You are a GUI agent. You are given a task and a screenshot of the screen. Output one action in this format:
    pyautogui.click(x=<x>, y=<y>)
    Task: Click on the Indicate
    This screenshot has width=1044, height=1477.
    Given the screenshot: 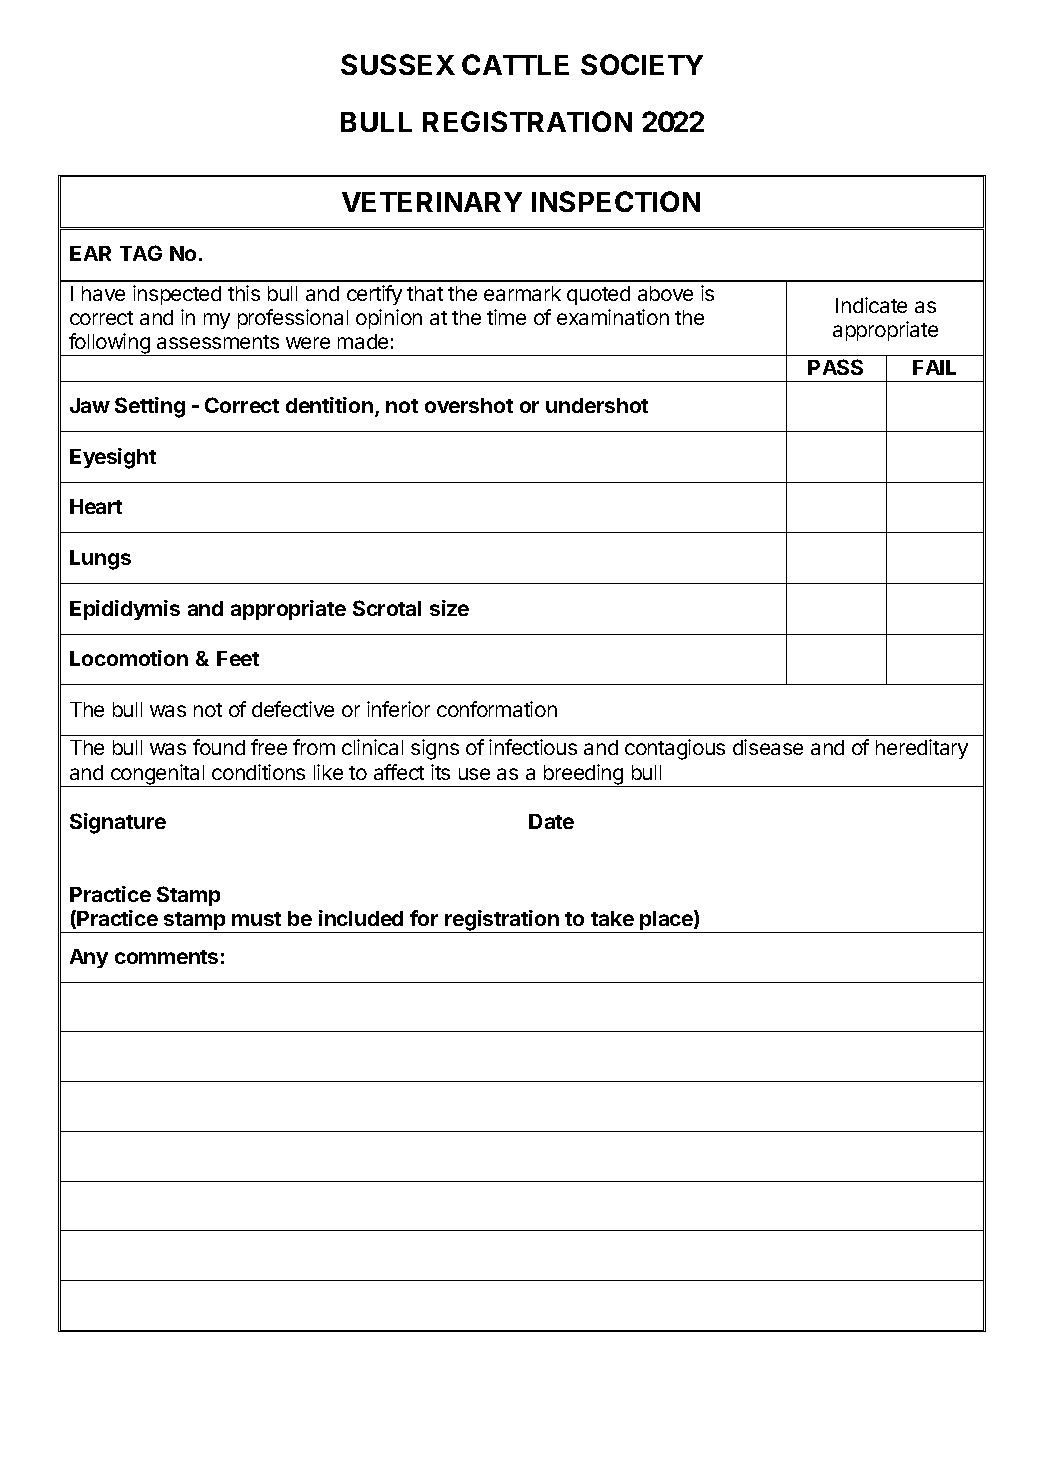 What is the action you would take?
    pyautogui.click(x=871, y=305)
